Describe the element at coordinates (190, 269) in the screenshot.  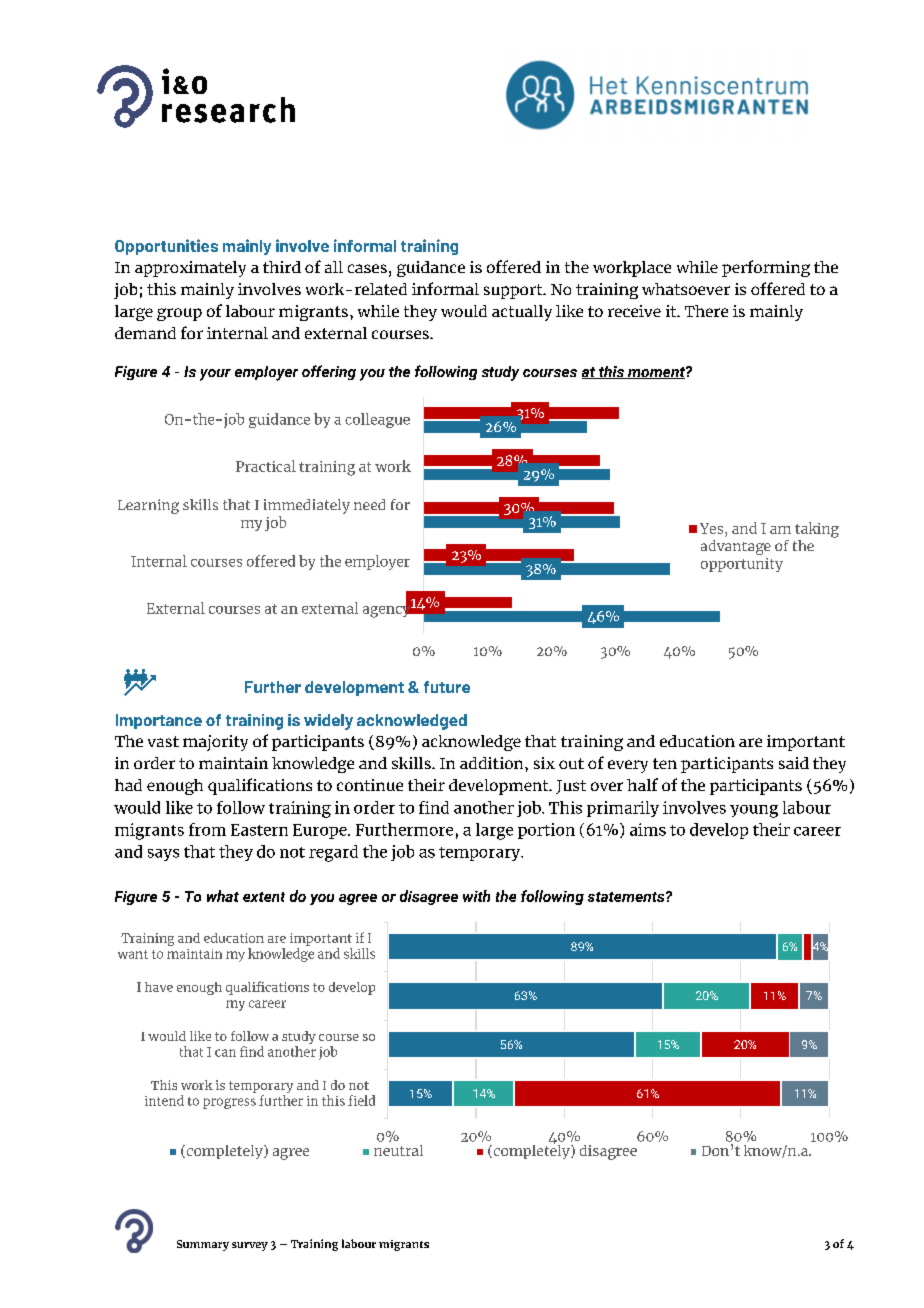
I see `approximately` at that location.
